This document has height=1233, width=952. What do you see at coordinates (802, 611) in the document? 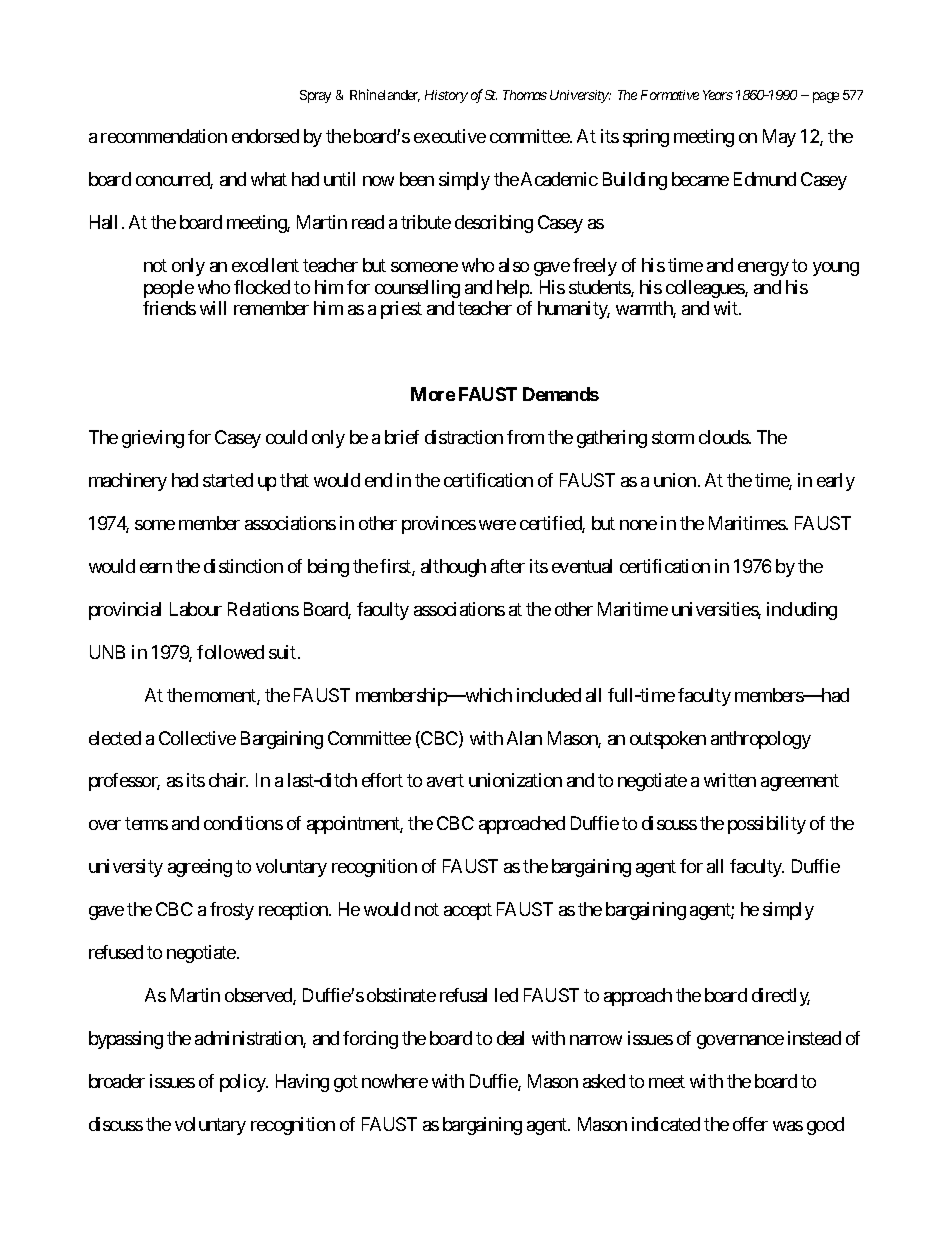
I see `including` at bounding box center [802, 611].
